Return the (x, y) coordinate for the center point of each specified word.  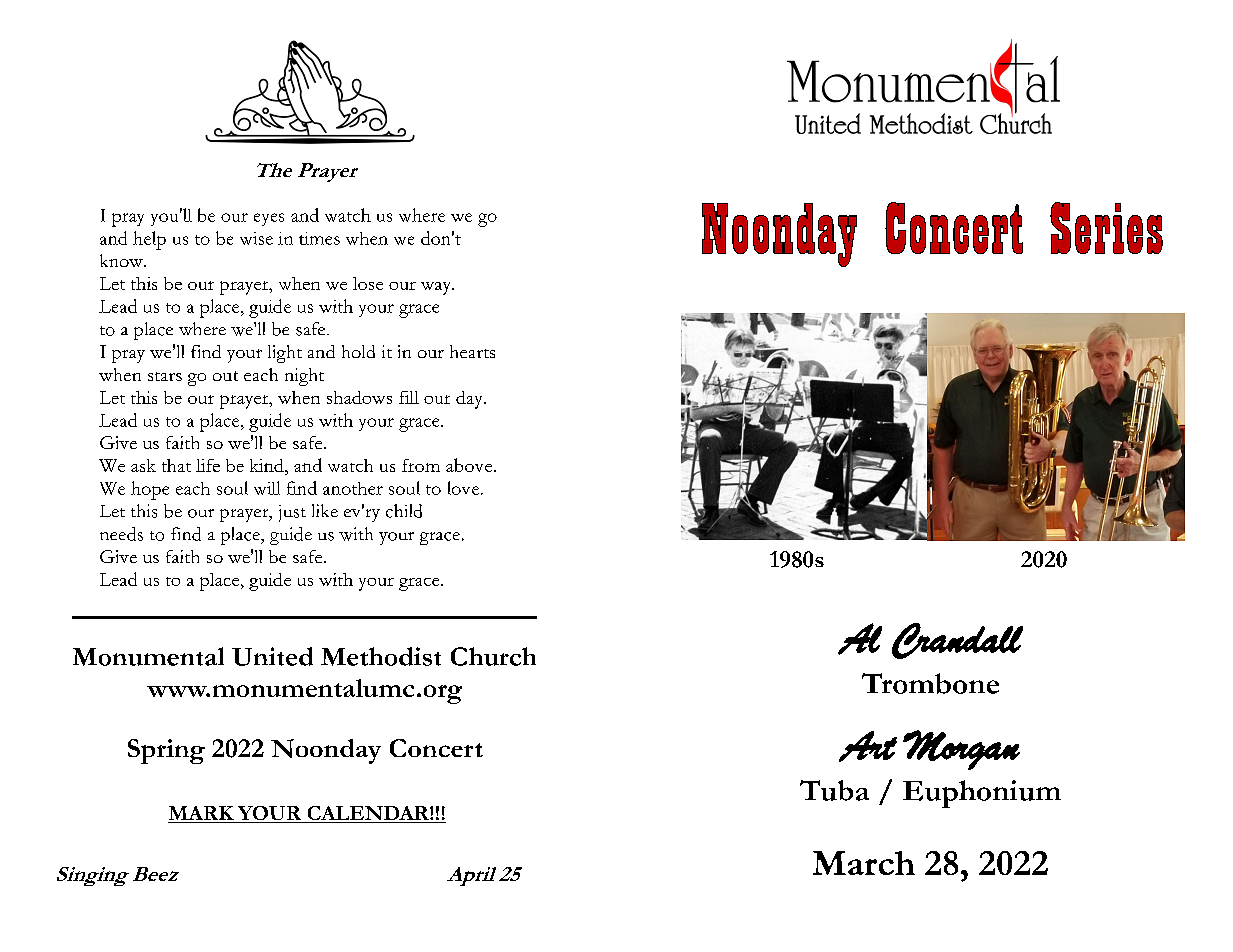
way (437, 288)
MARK (201, 813)
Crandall (957, 641)
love (465, 488)
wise (256, 238)
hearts (472, 351)
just (292, 513)
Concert (436, 748)
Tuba (834, 790)
